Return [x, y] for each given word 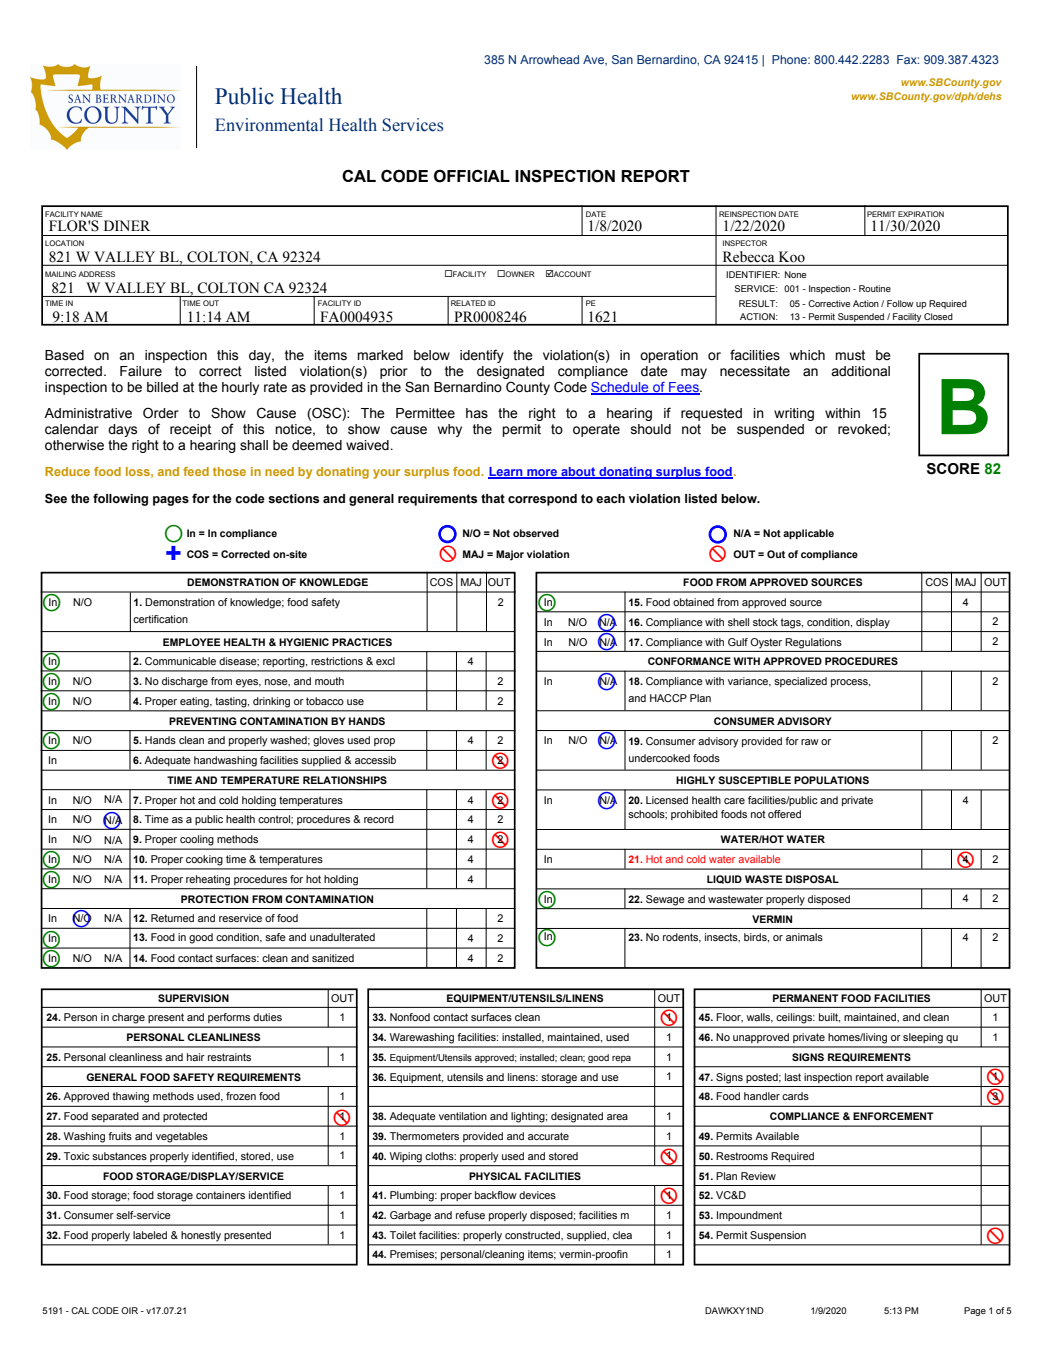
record [379, 819]
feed [196, 471]
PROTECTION [214, 899]
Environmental [269, 125]
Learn [506, 473]
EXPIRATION [921, 214]
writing [794, 414]
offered [784, 814]
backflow [496, 1195]
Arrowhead [549, 59]
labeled [150, 1235]
